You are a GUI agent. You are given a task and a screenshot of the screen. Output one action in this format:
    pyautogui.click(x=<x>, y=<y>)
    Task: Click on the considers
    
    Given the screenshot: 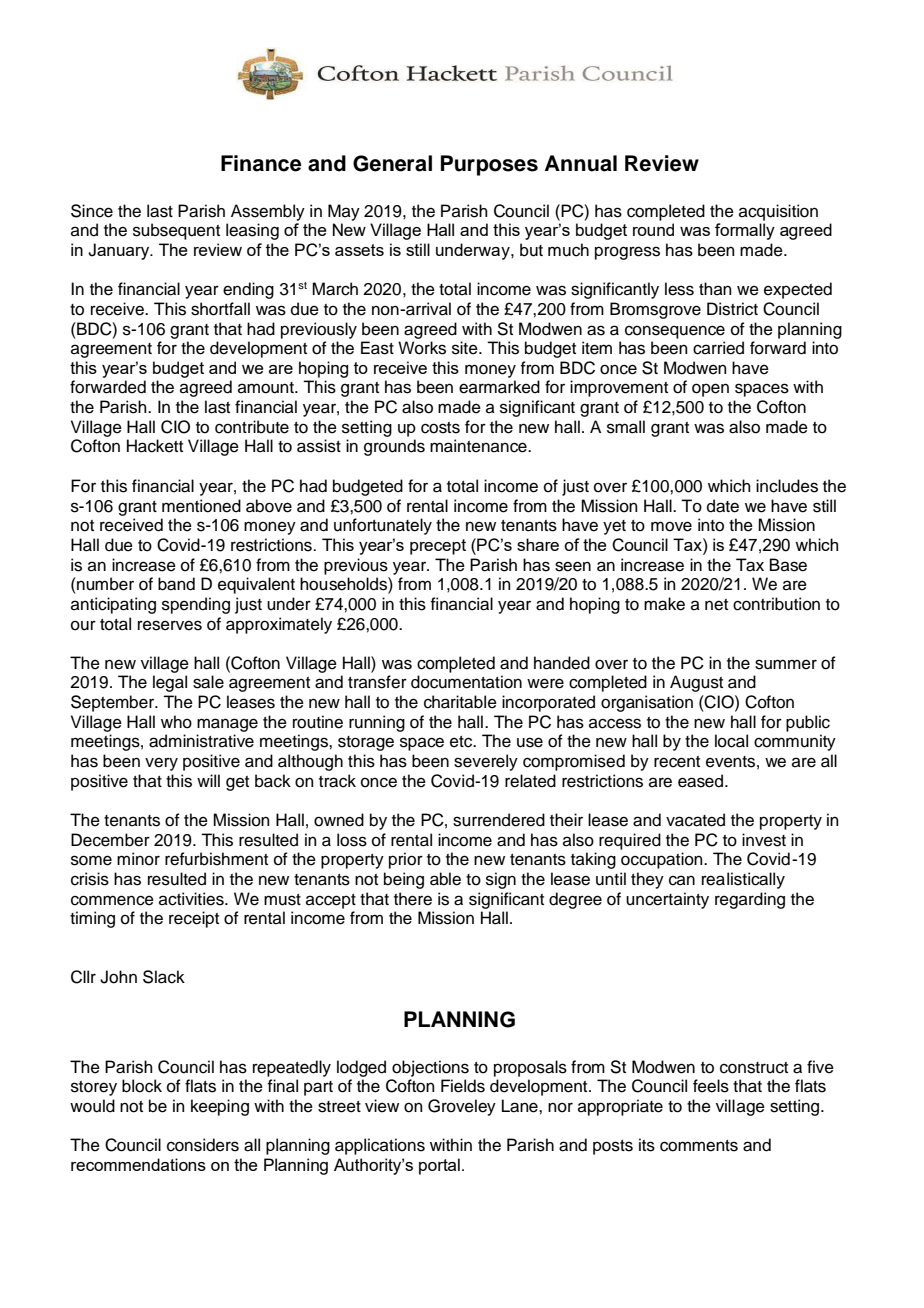 What is the action you would take?
    pyautogui.click(x=203, y=1145)
